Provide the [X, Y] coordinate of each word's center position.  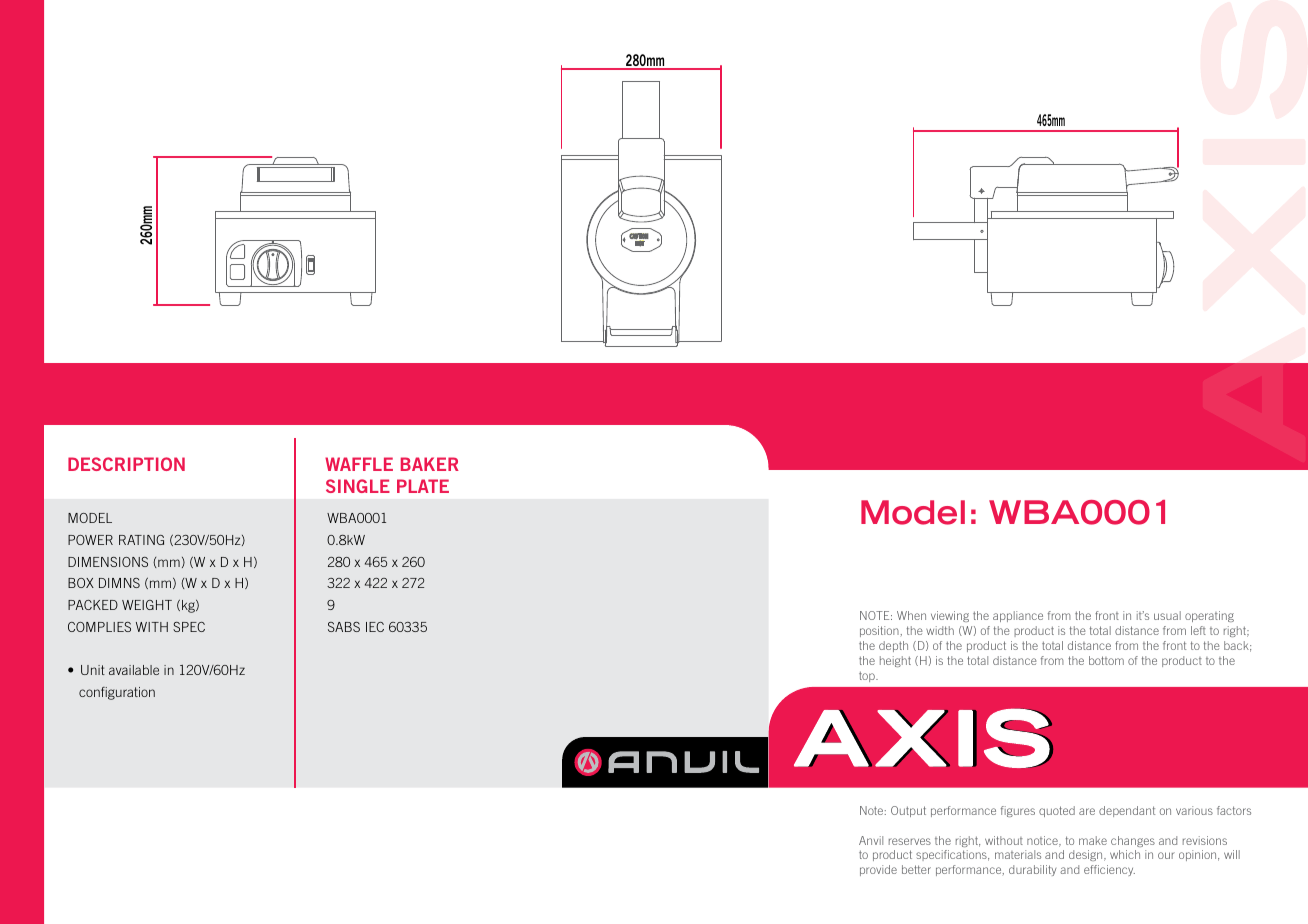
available [134, 670]
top [868, 676]
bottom [1106, 660]
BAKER [430, 464]
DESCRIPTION [126, 464]
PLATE [423, 486]
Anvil [871, 840]
